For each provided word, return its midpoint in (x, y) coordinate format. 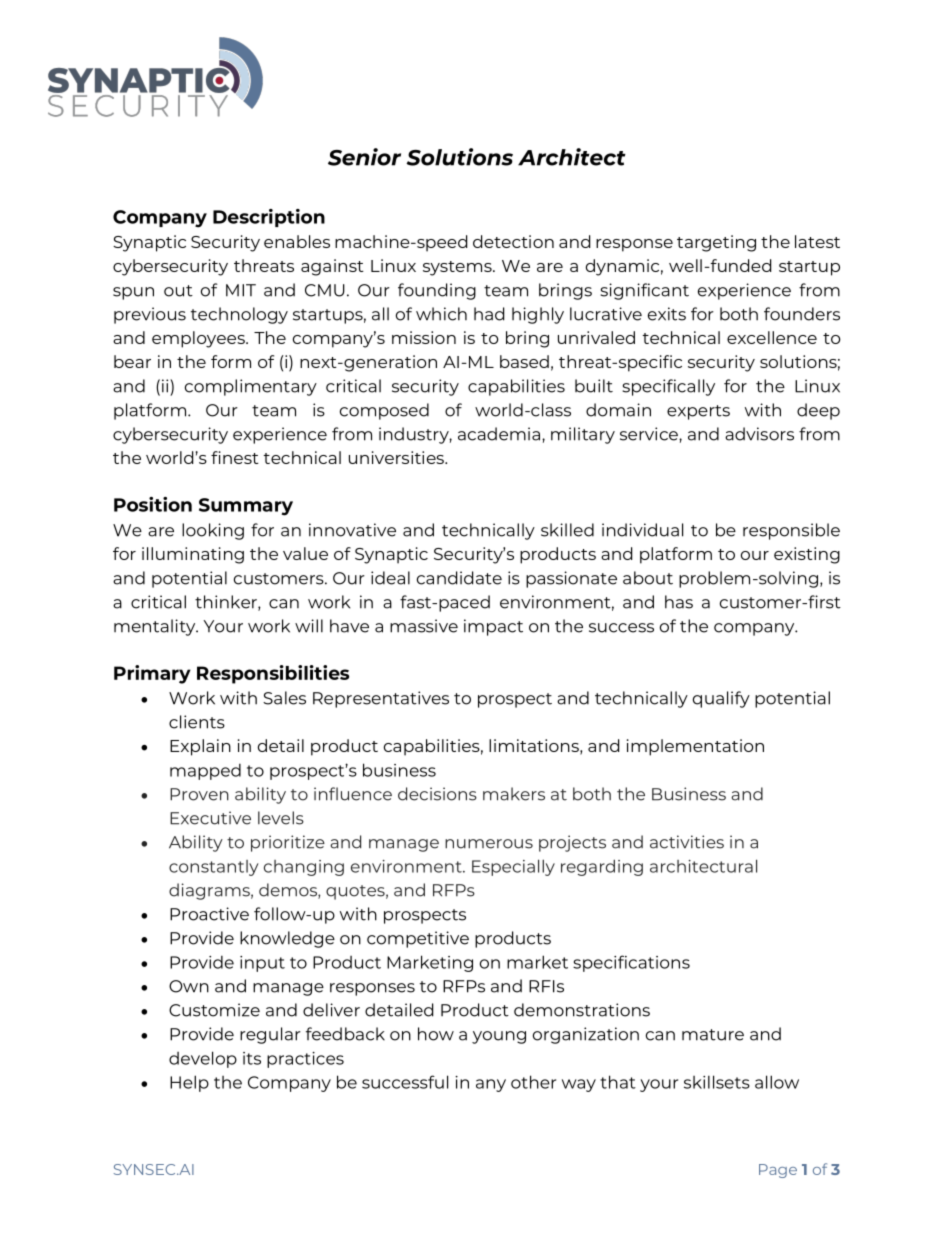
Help (189, 1083)
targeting (716, 243)
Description (269, 218)
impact (493, 627)
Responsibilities (273, 674)
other (533, 1082)
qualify (721, 699)
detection (513, 241)
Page (778, 1171)
